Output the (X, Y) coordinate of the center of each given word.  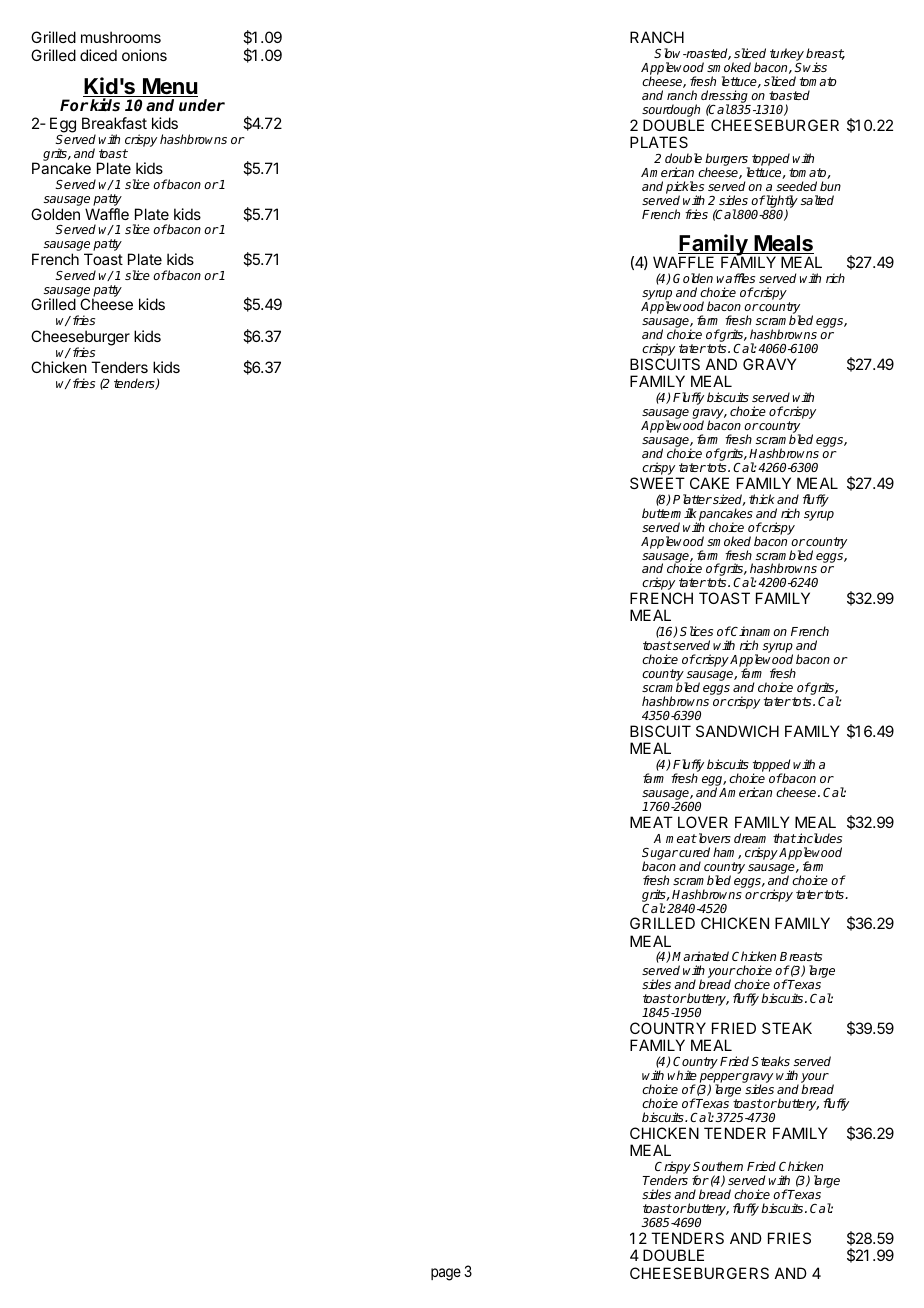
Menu (169, 87)
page (446, 1274)
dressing (726, 98)
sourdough (672, 112)
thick (762, 499)
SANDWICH (737, 731)
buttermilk (669, 513)
